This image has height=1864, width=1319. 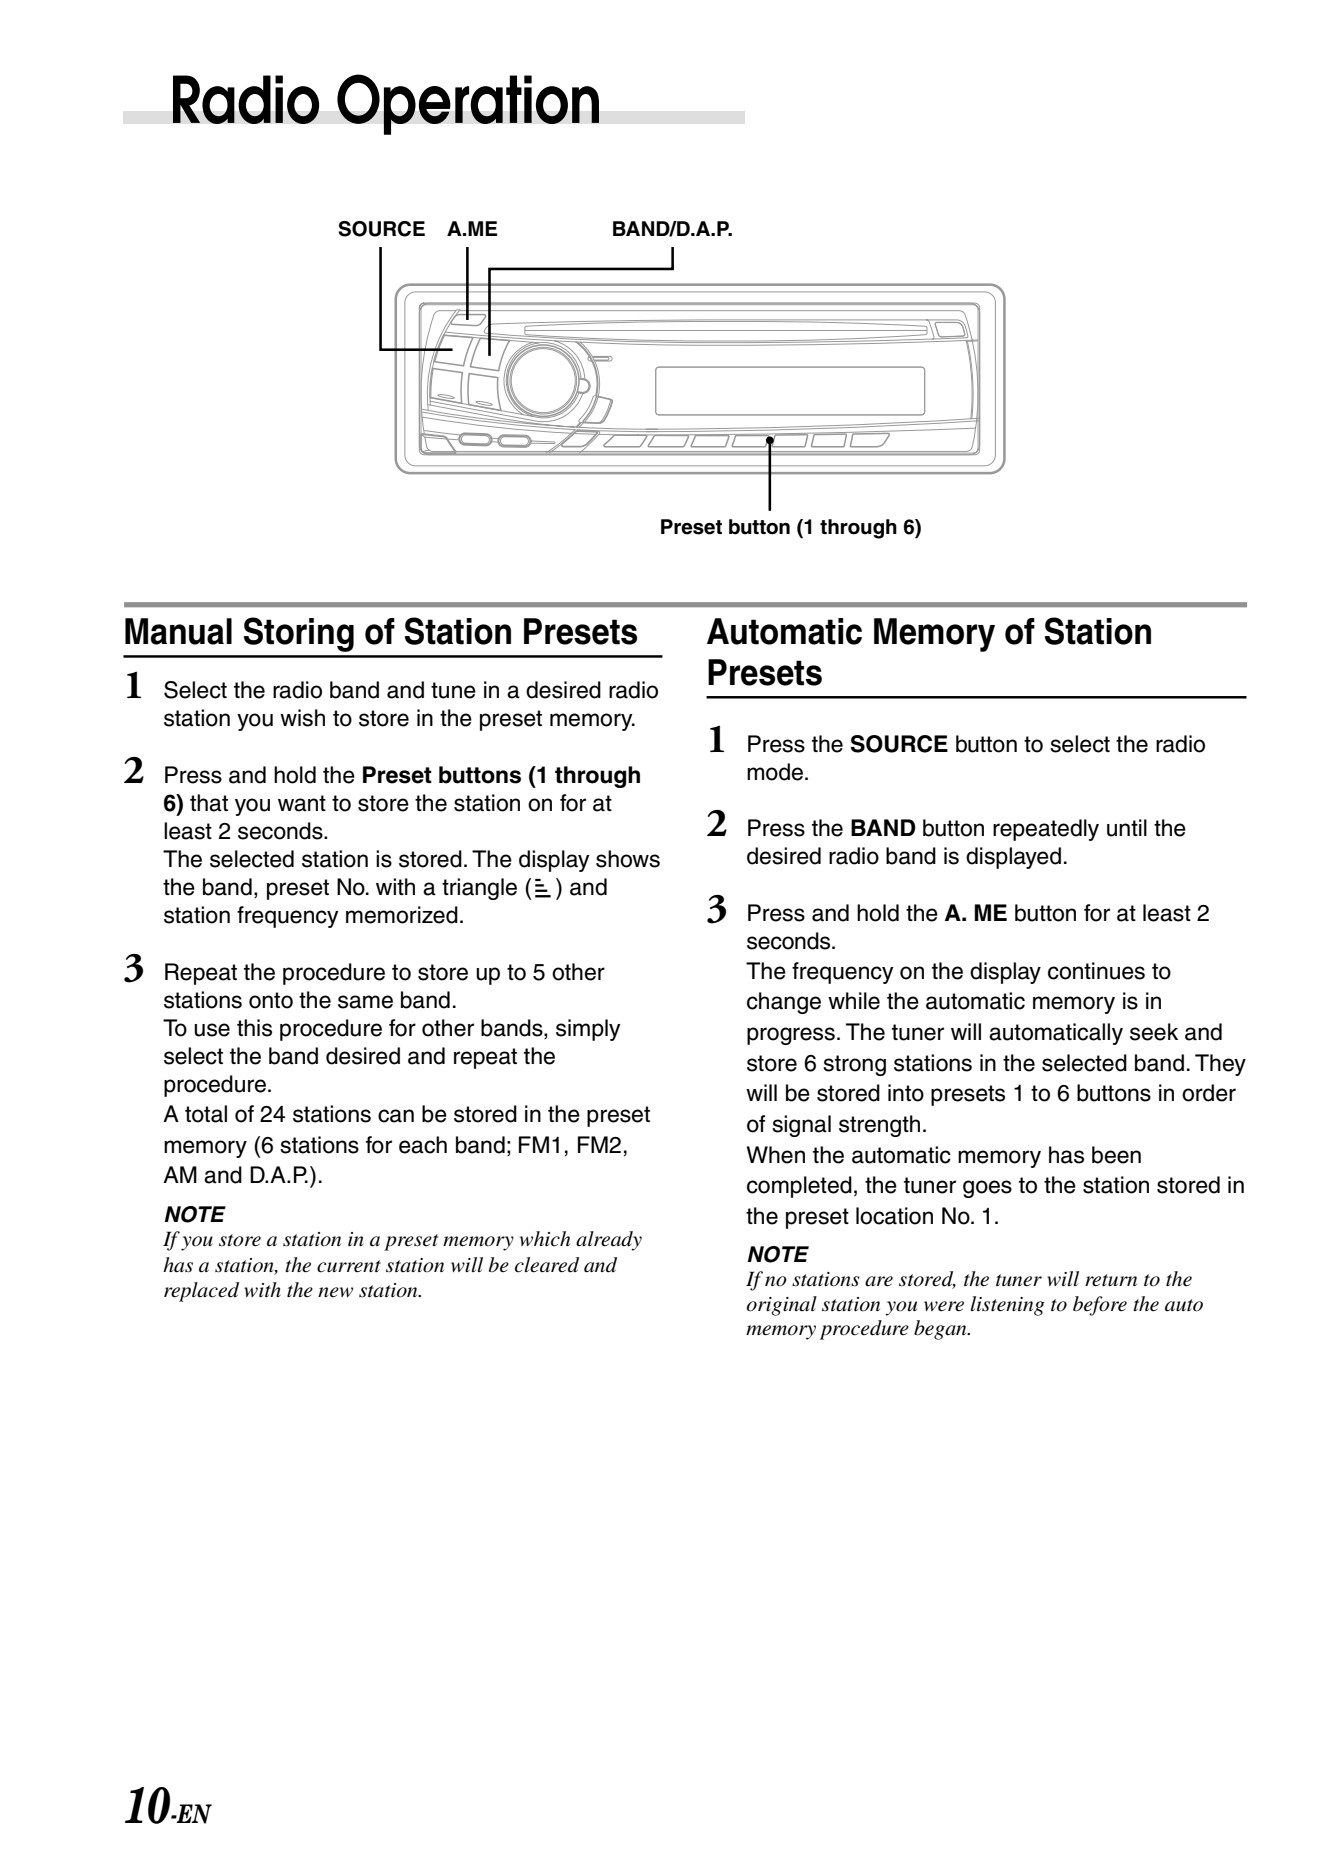 I want to click on Manual, so click(x=178, y=631).
